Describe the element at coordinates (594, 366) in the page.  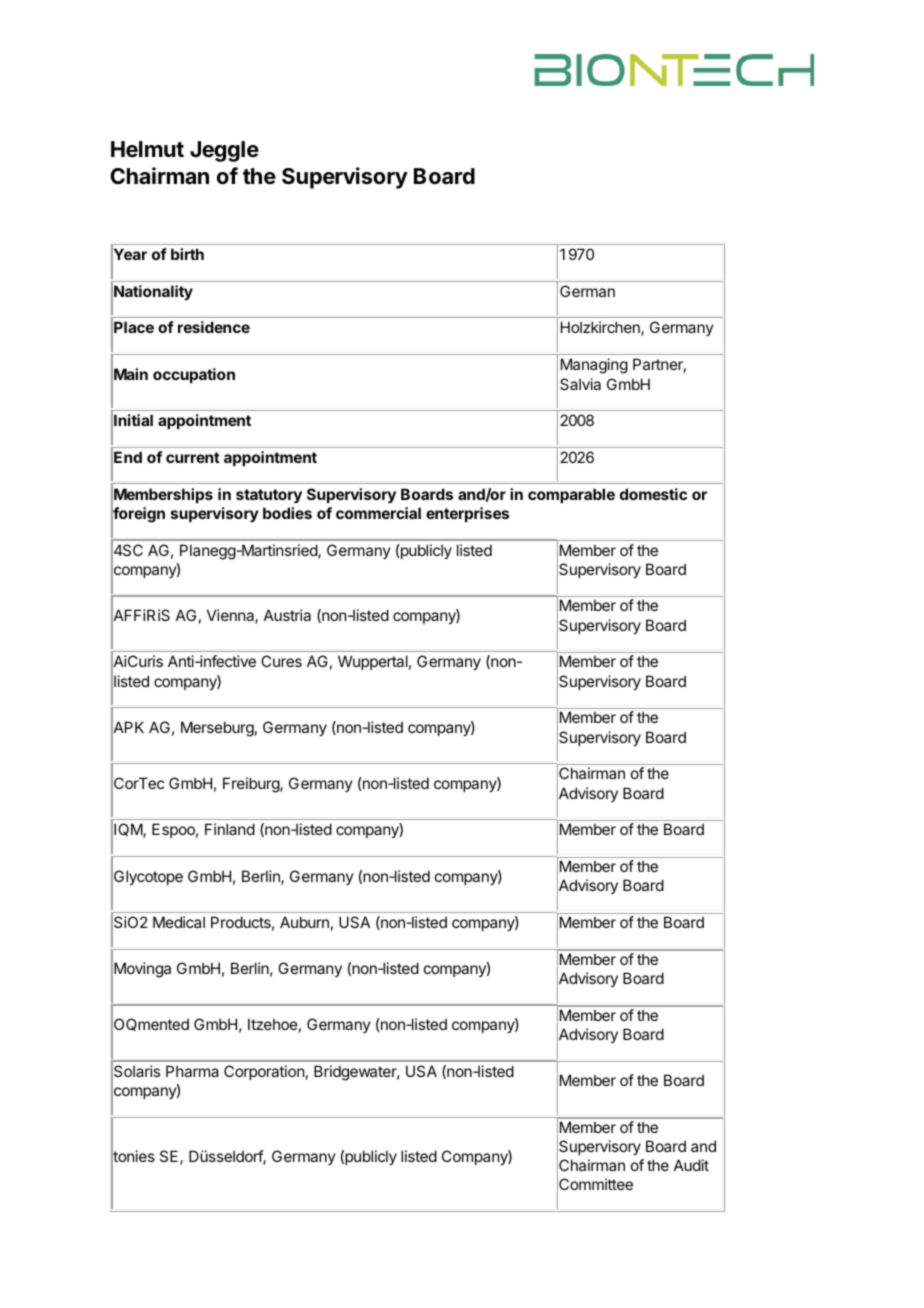
I see `Managing` at that location.
